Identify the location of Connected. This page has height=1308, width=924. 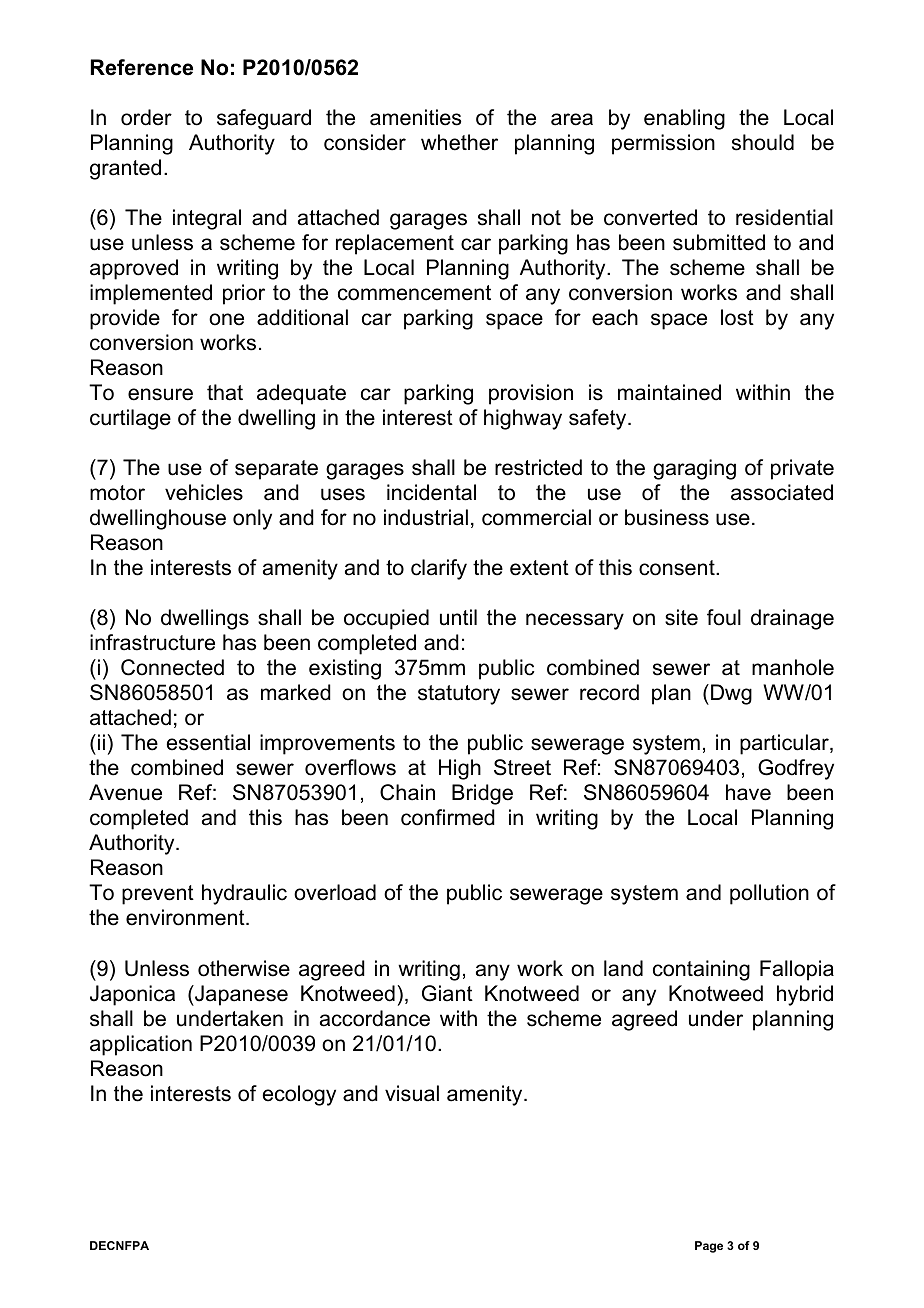
(172, 667).
